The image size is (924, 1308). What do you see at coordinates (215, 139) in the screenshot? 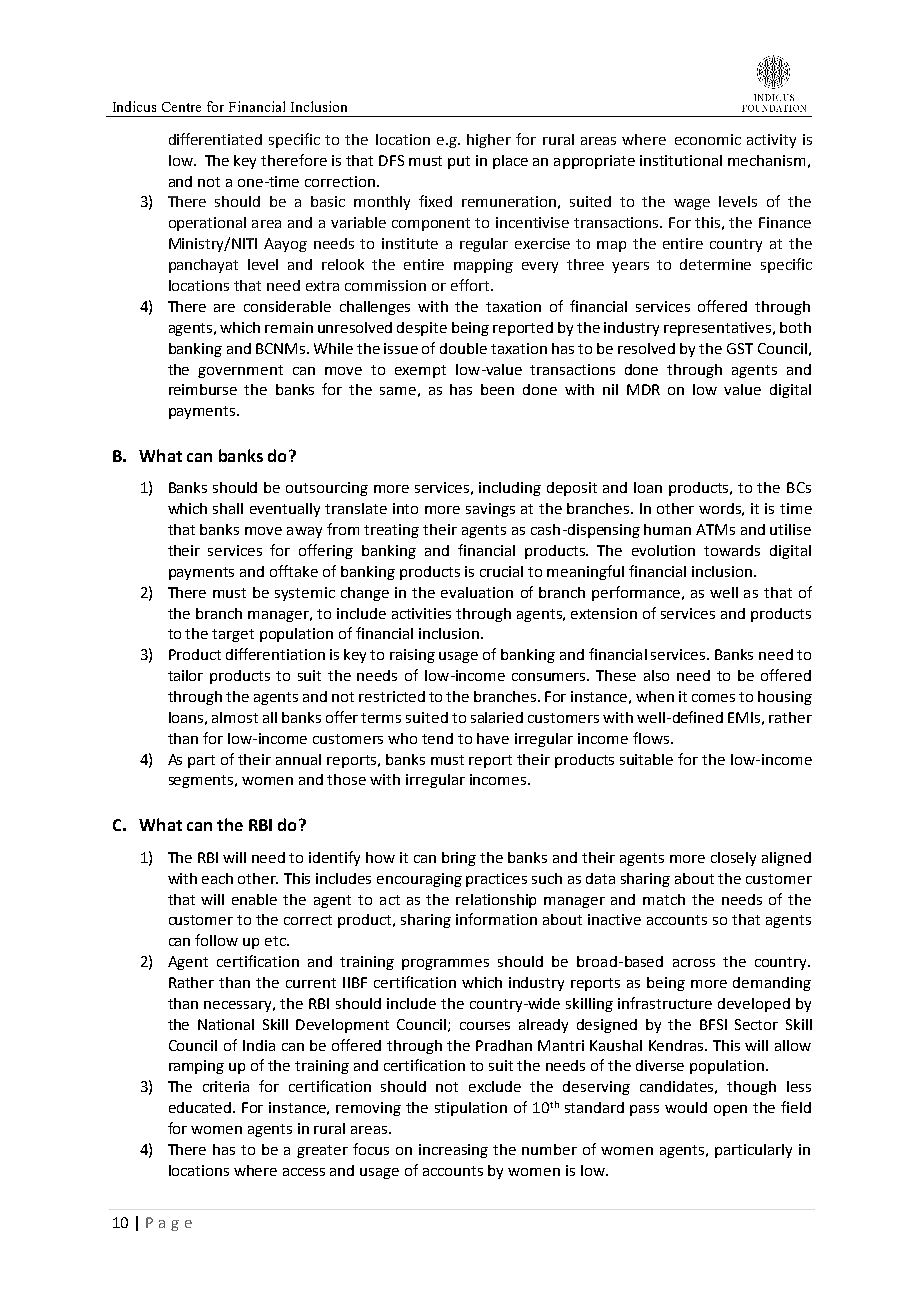
I see `differentiated` at bounding box center [215, 139].
